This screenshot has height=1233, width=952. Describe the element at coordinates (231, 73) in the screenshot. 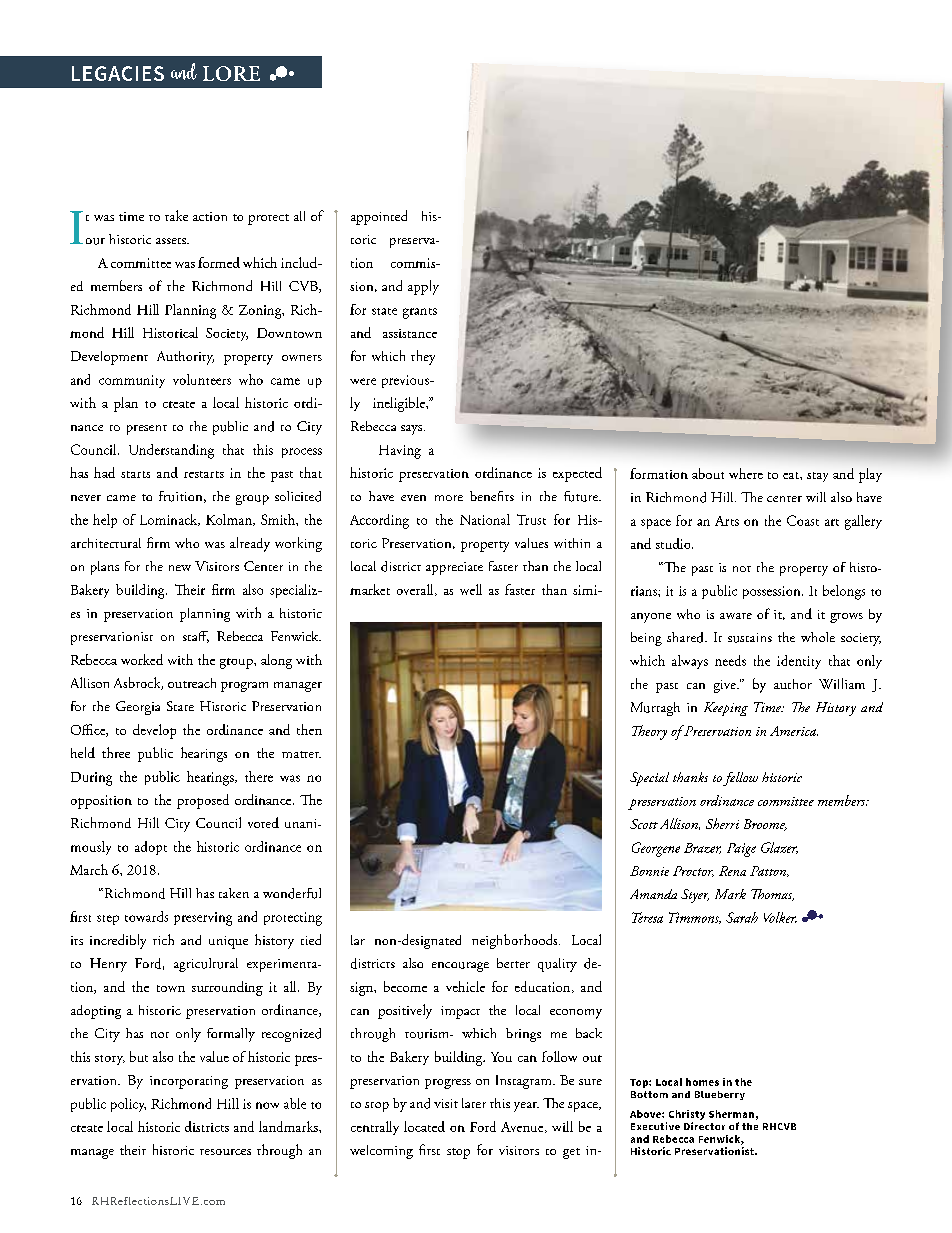

I see `LORE` at that location.
